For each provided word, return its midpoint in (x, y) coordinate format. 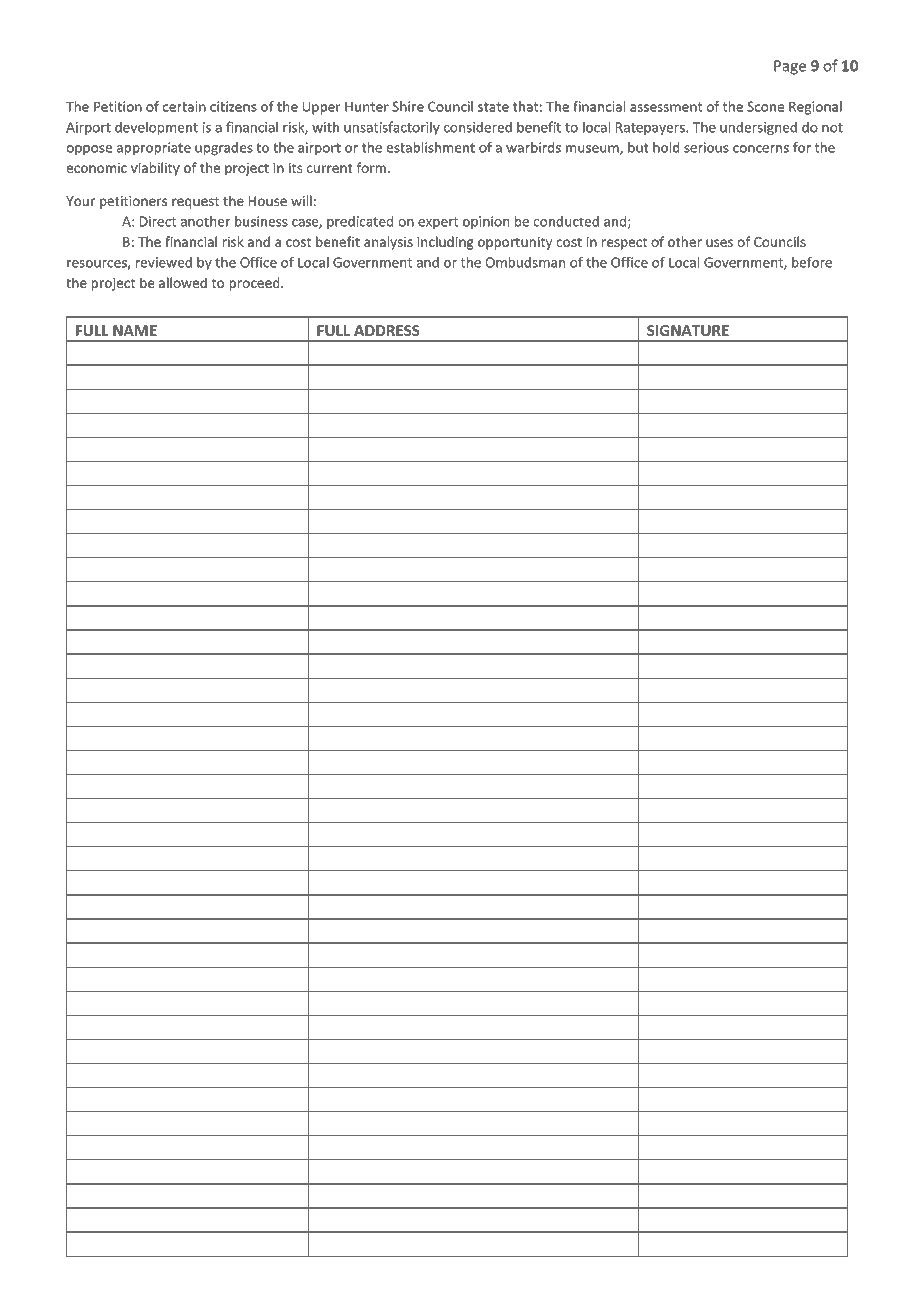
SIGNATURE (688, 330)
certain (184, 106)
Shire (408, 106)
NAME (135, 330)
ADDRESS (386, 330)
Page (790, 67)
